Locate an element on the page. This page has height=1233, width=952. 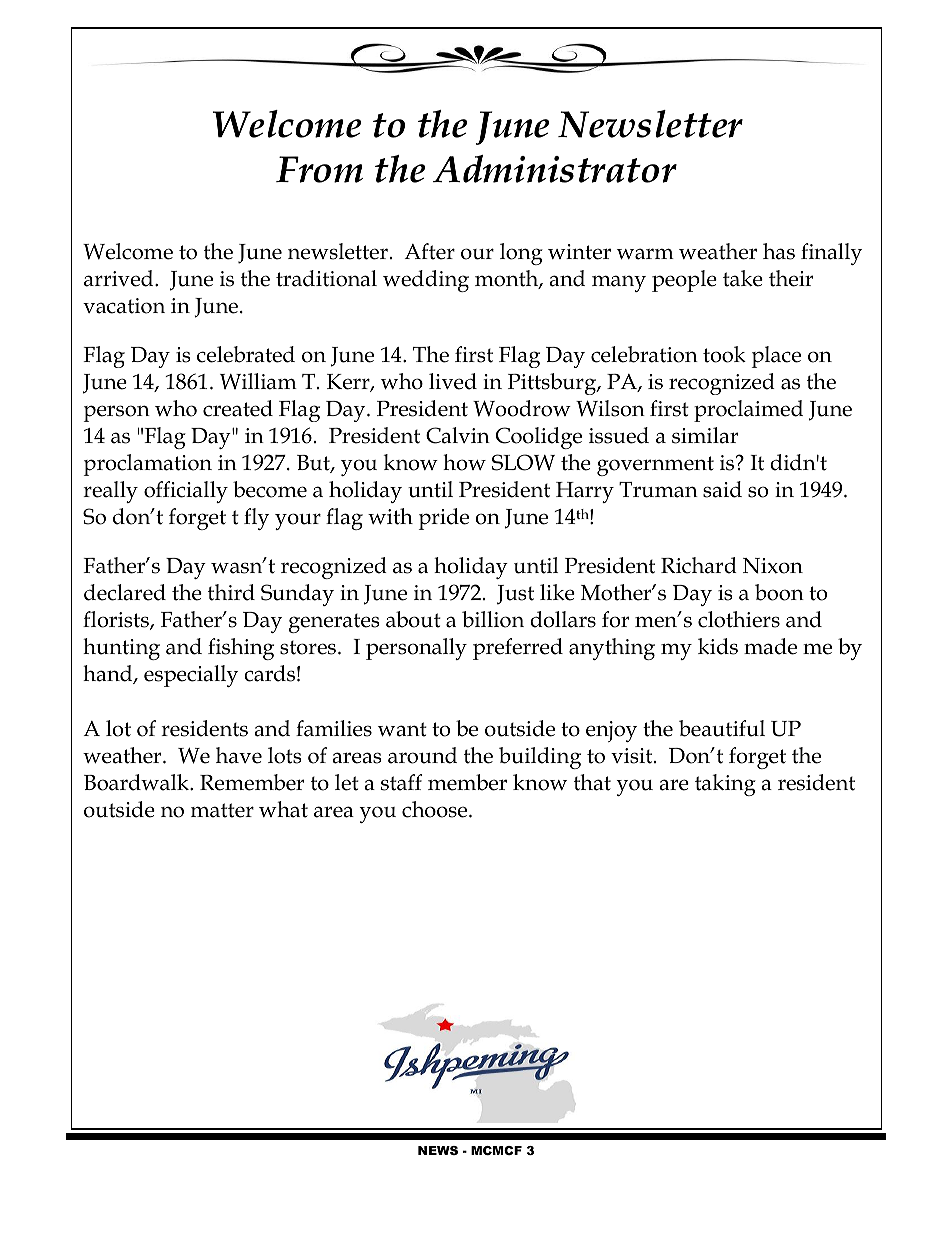
created is located at coordinates (238, 408).
